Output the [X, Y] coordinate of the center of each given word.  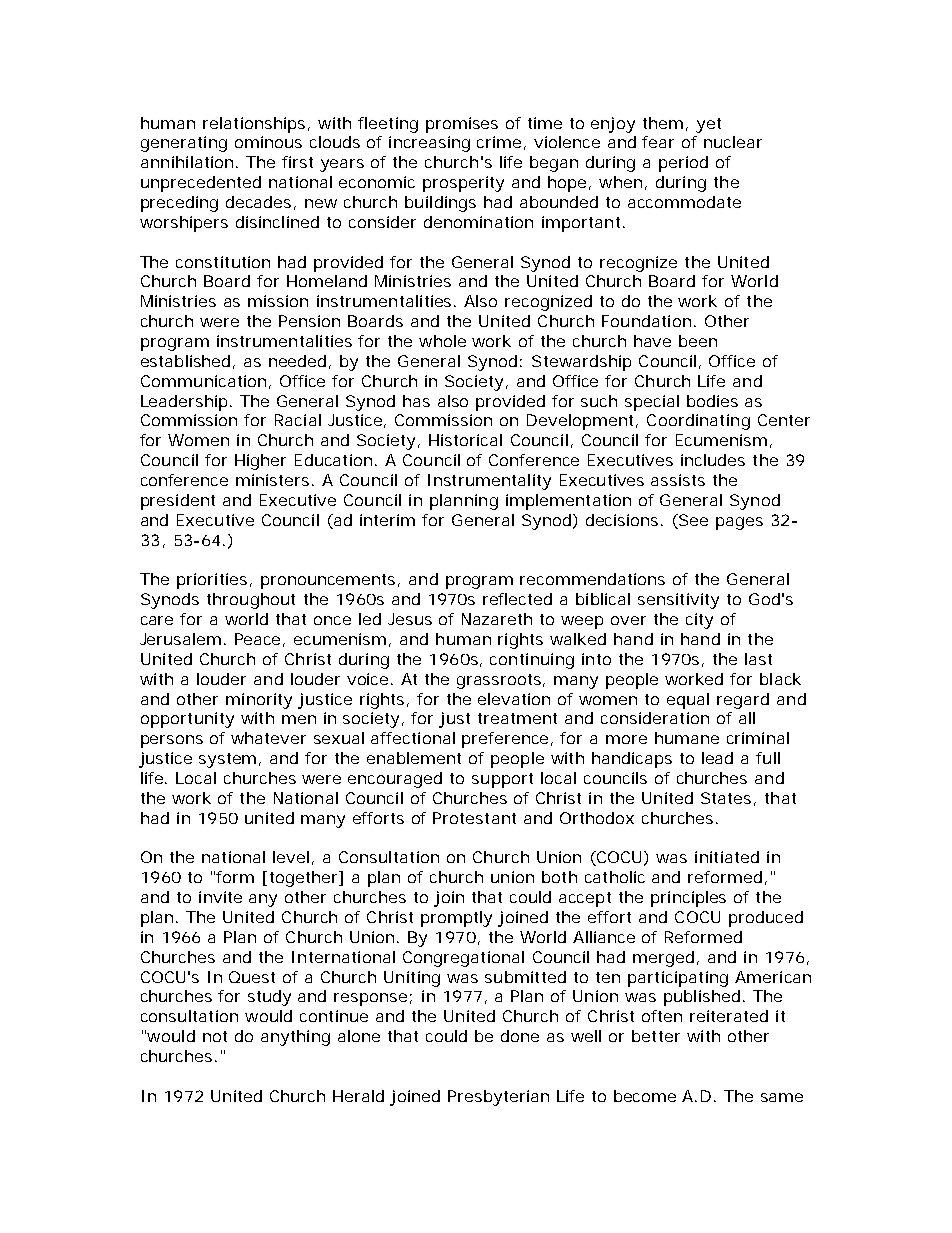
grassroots [501, 681]
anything [295, 1038]
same [782, 1097]
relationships [256, 125]
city [699, 621]
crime [501, 143]
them [665, 124]
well [586, 1036]
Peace [260, 640]
